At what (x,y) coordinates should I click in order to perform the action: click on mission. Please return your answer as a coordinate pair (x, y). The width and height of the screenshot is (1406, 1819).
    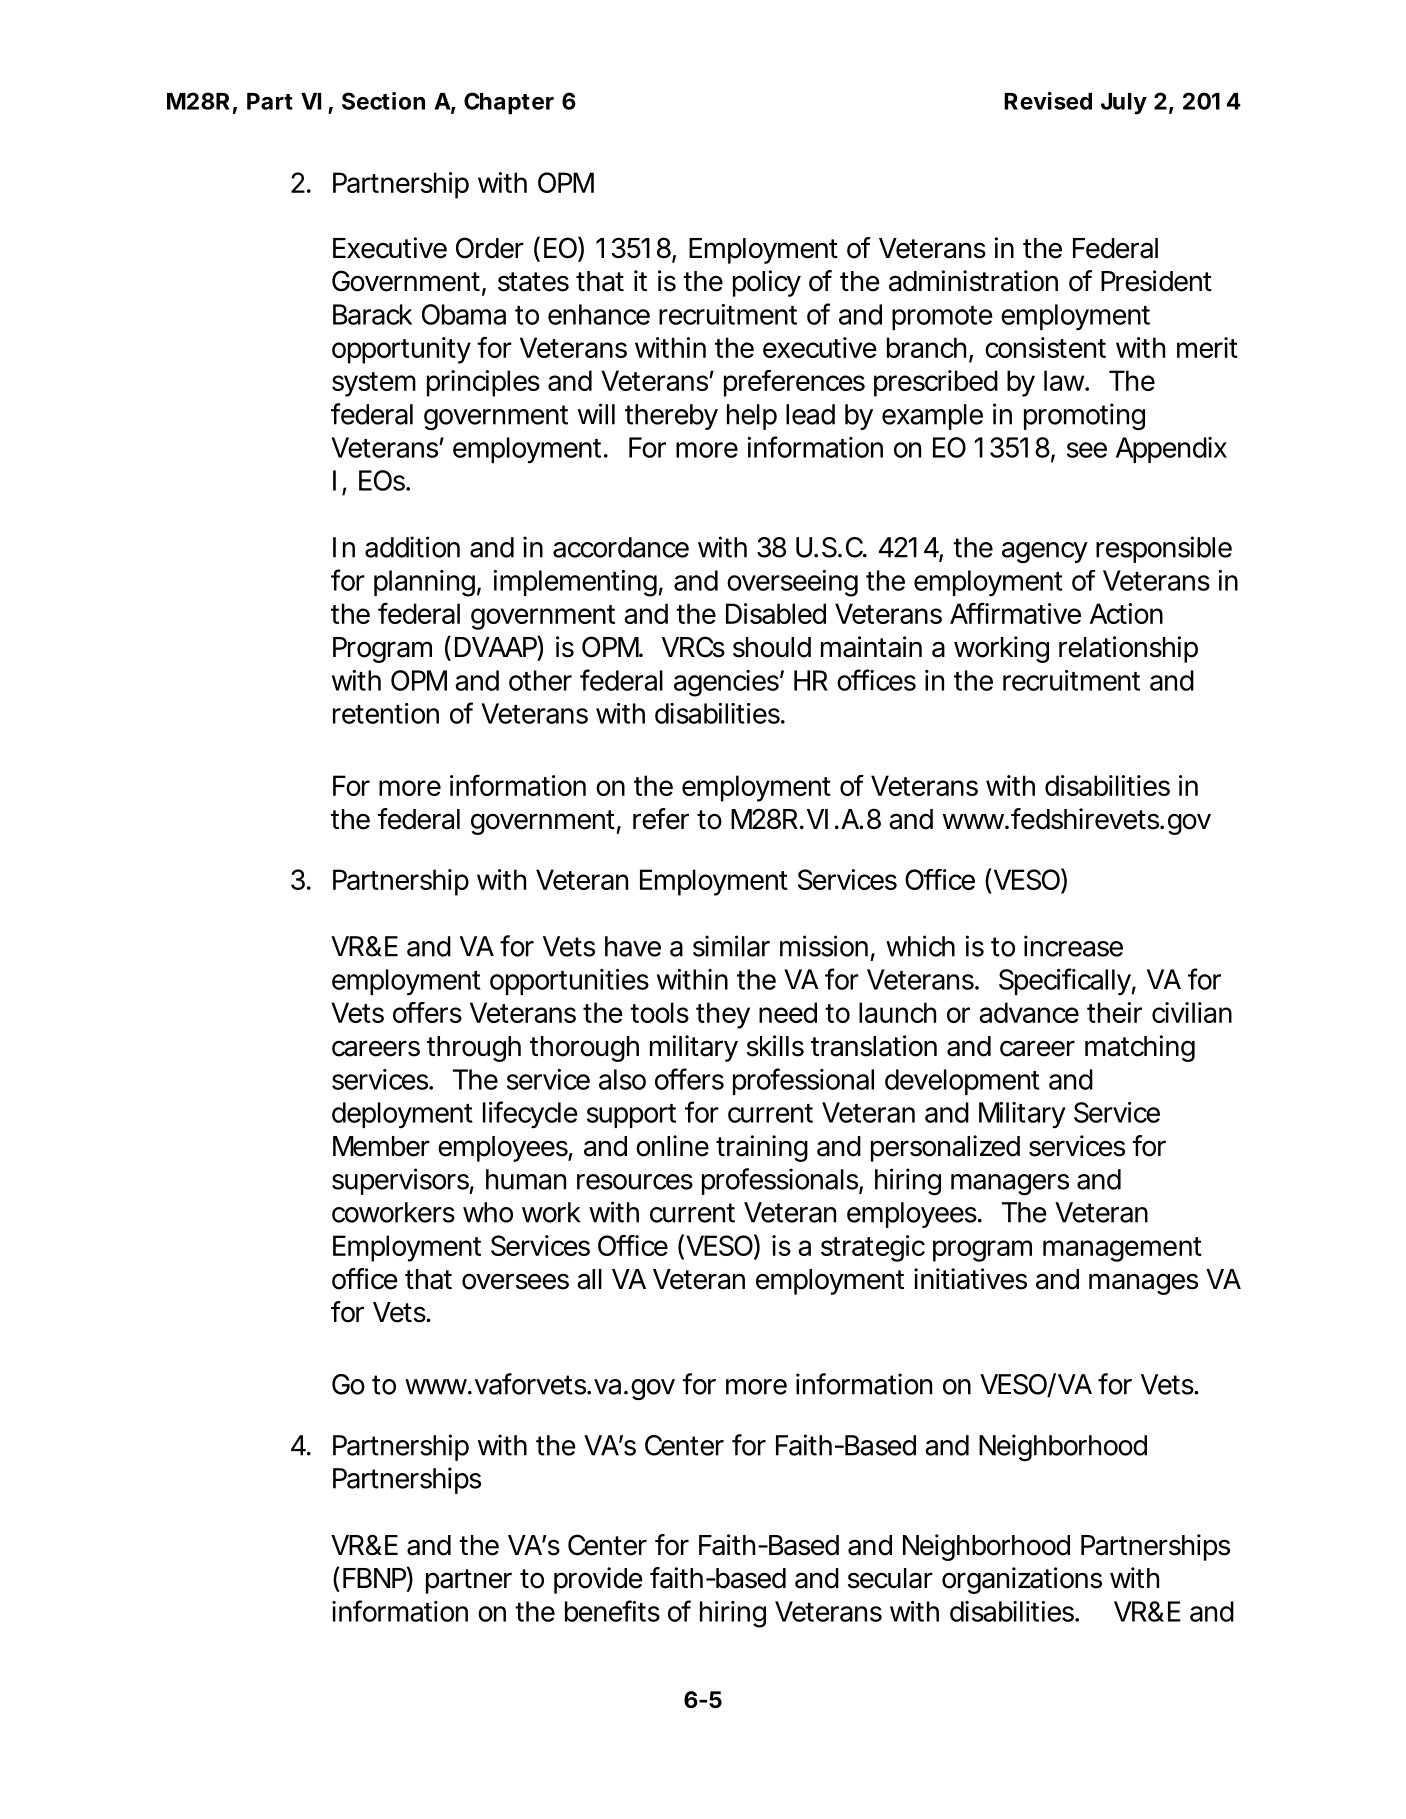
    Looking at the image, I should click on (824, 946).
